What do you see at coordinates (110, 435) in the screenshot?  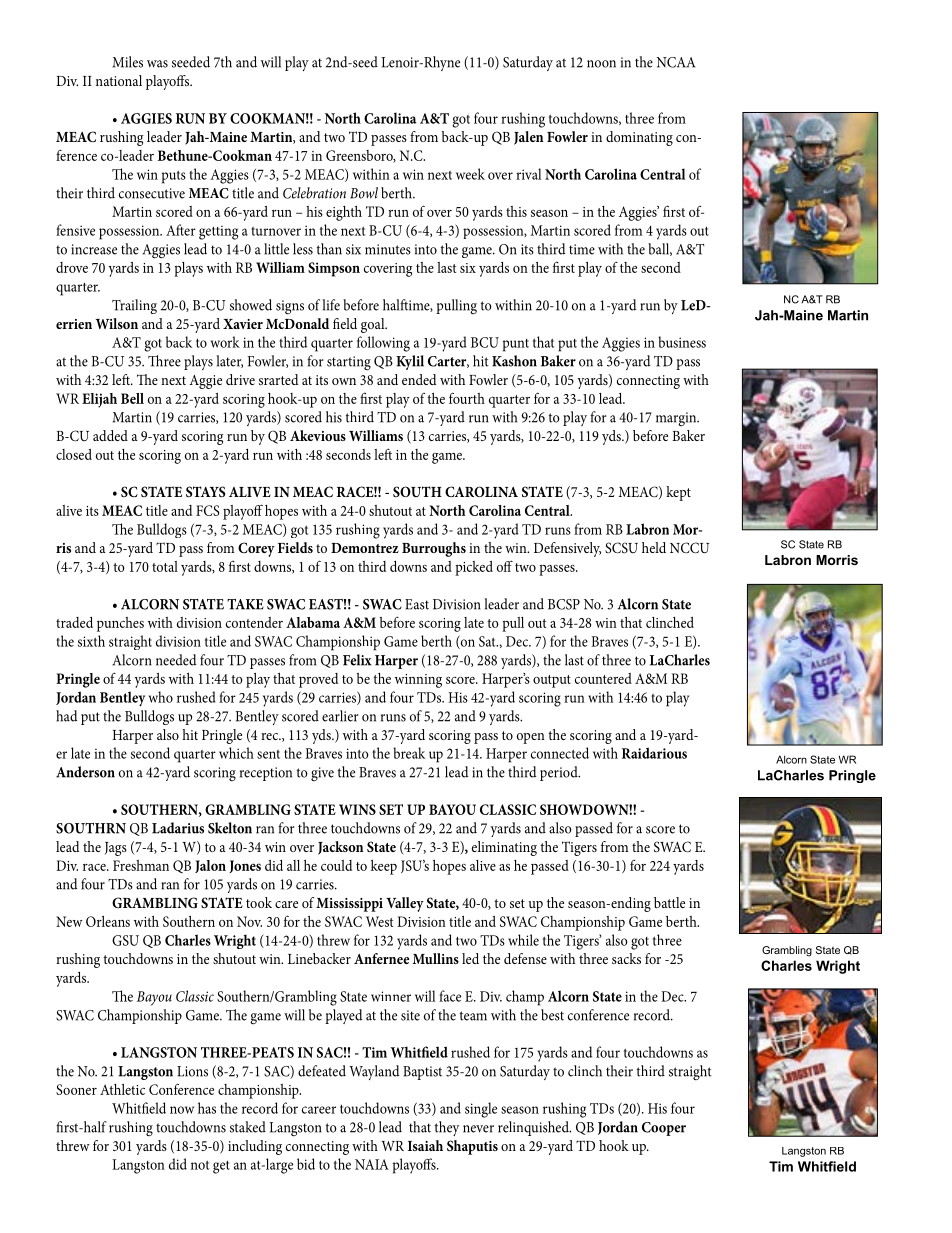 I see `added` at bounding box center [110, 435].
